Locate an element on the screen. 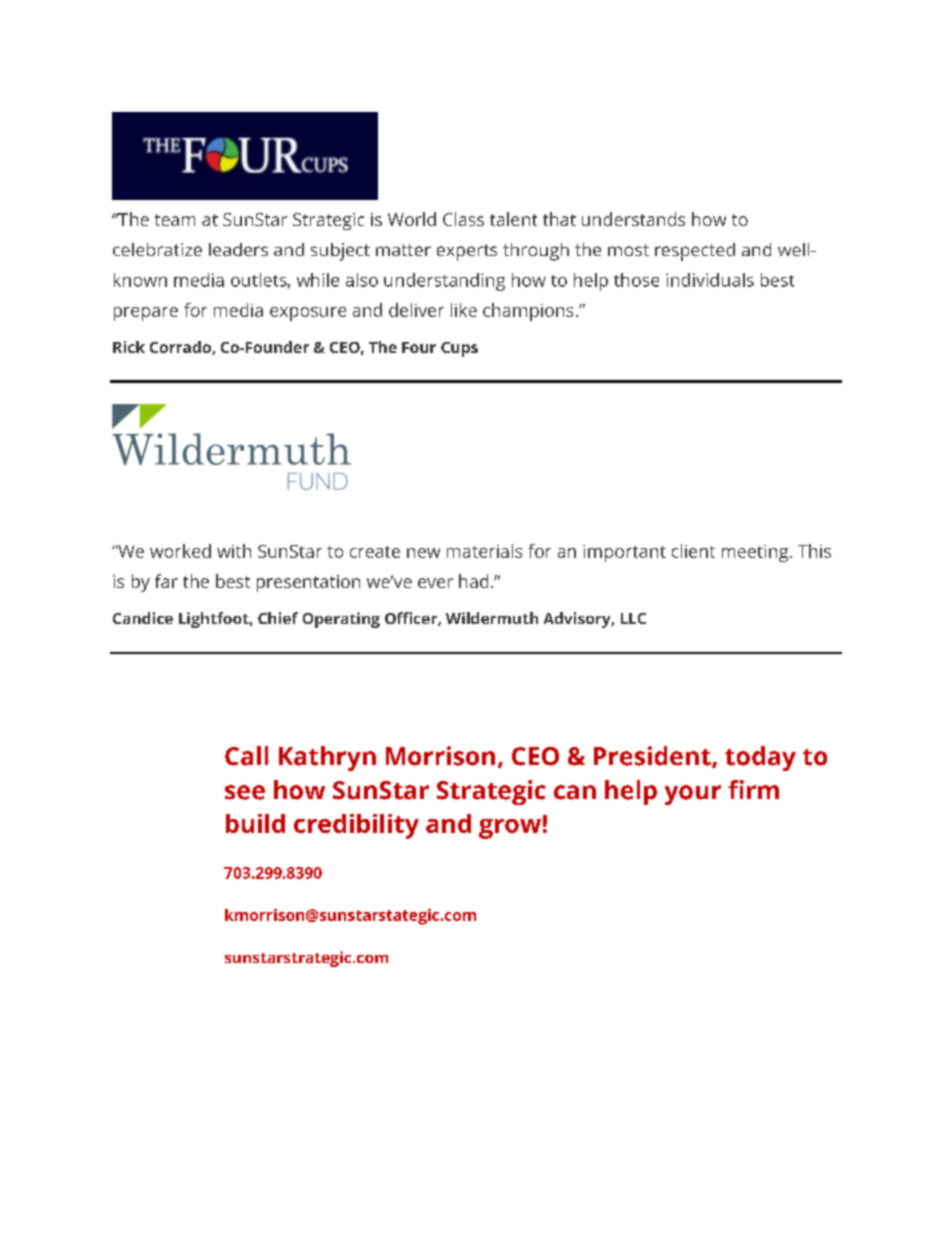  experts is located at coordinates (467, 252).
